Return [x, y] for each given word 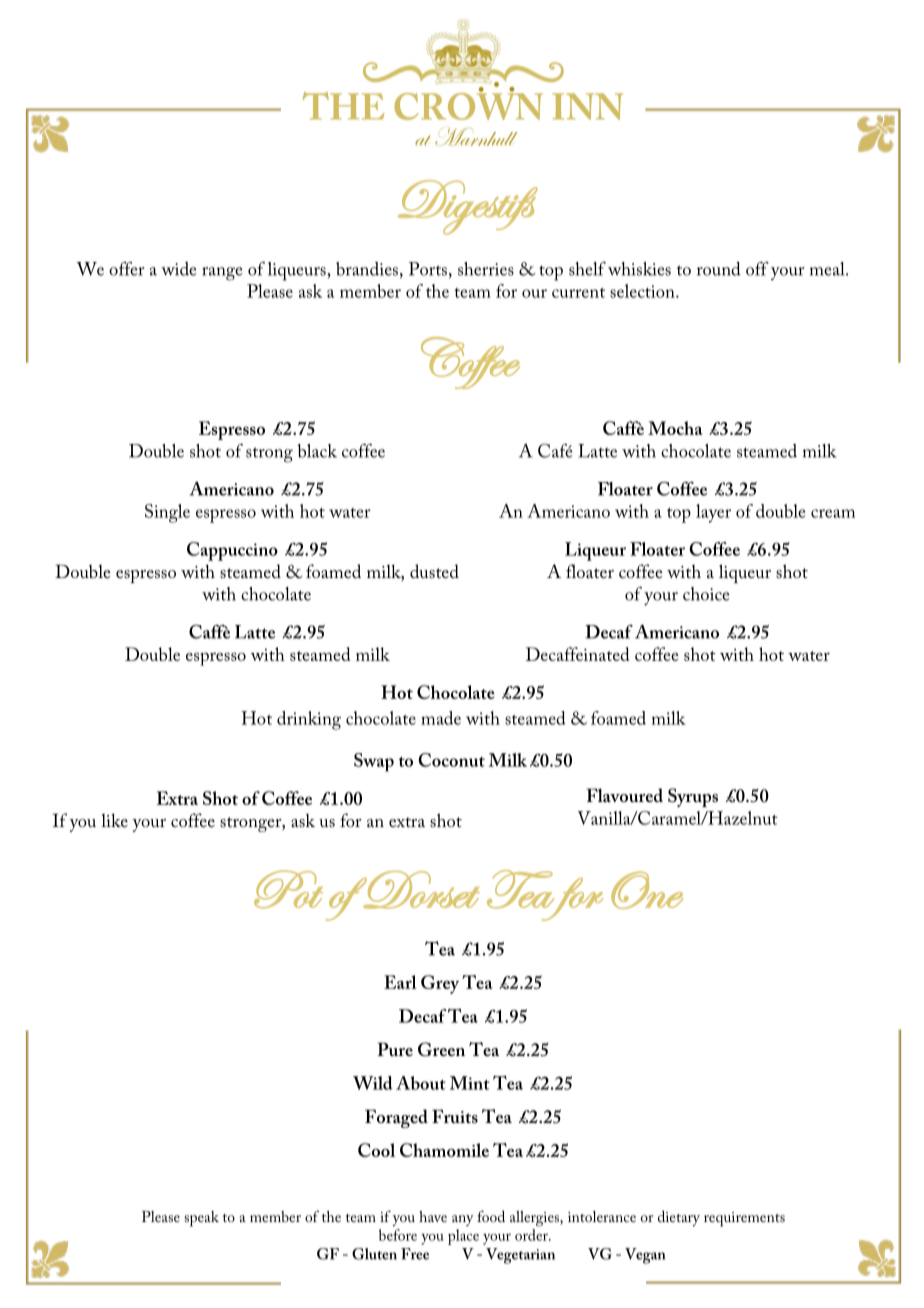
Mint [470, 1083]
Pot [288, 889]
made [441, 718]
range [222, 274]
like [114, 820]
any [463, 1220]
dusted [434, 571]
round [719, 269]
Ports [428, 269]
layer [713, 513]
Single [167, 513]
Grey [440, 984]
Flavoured [624, 795]
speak [201, 1219]
